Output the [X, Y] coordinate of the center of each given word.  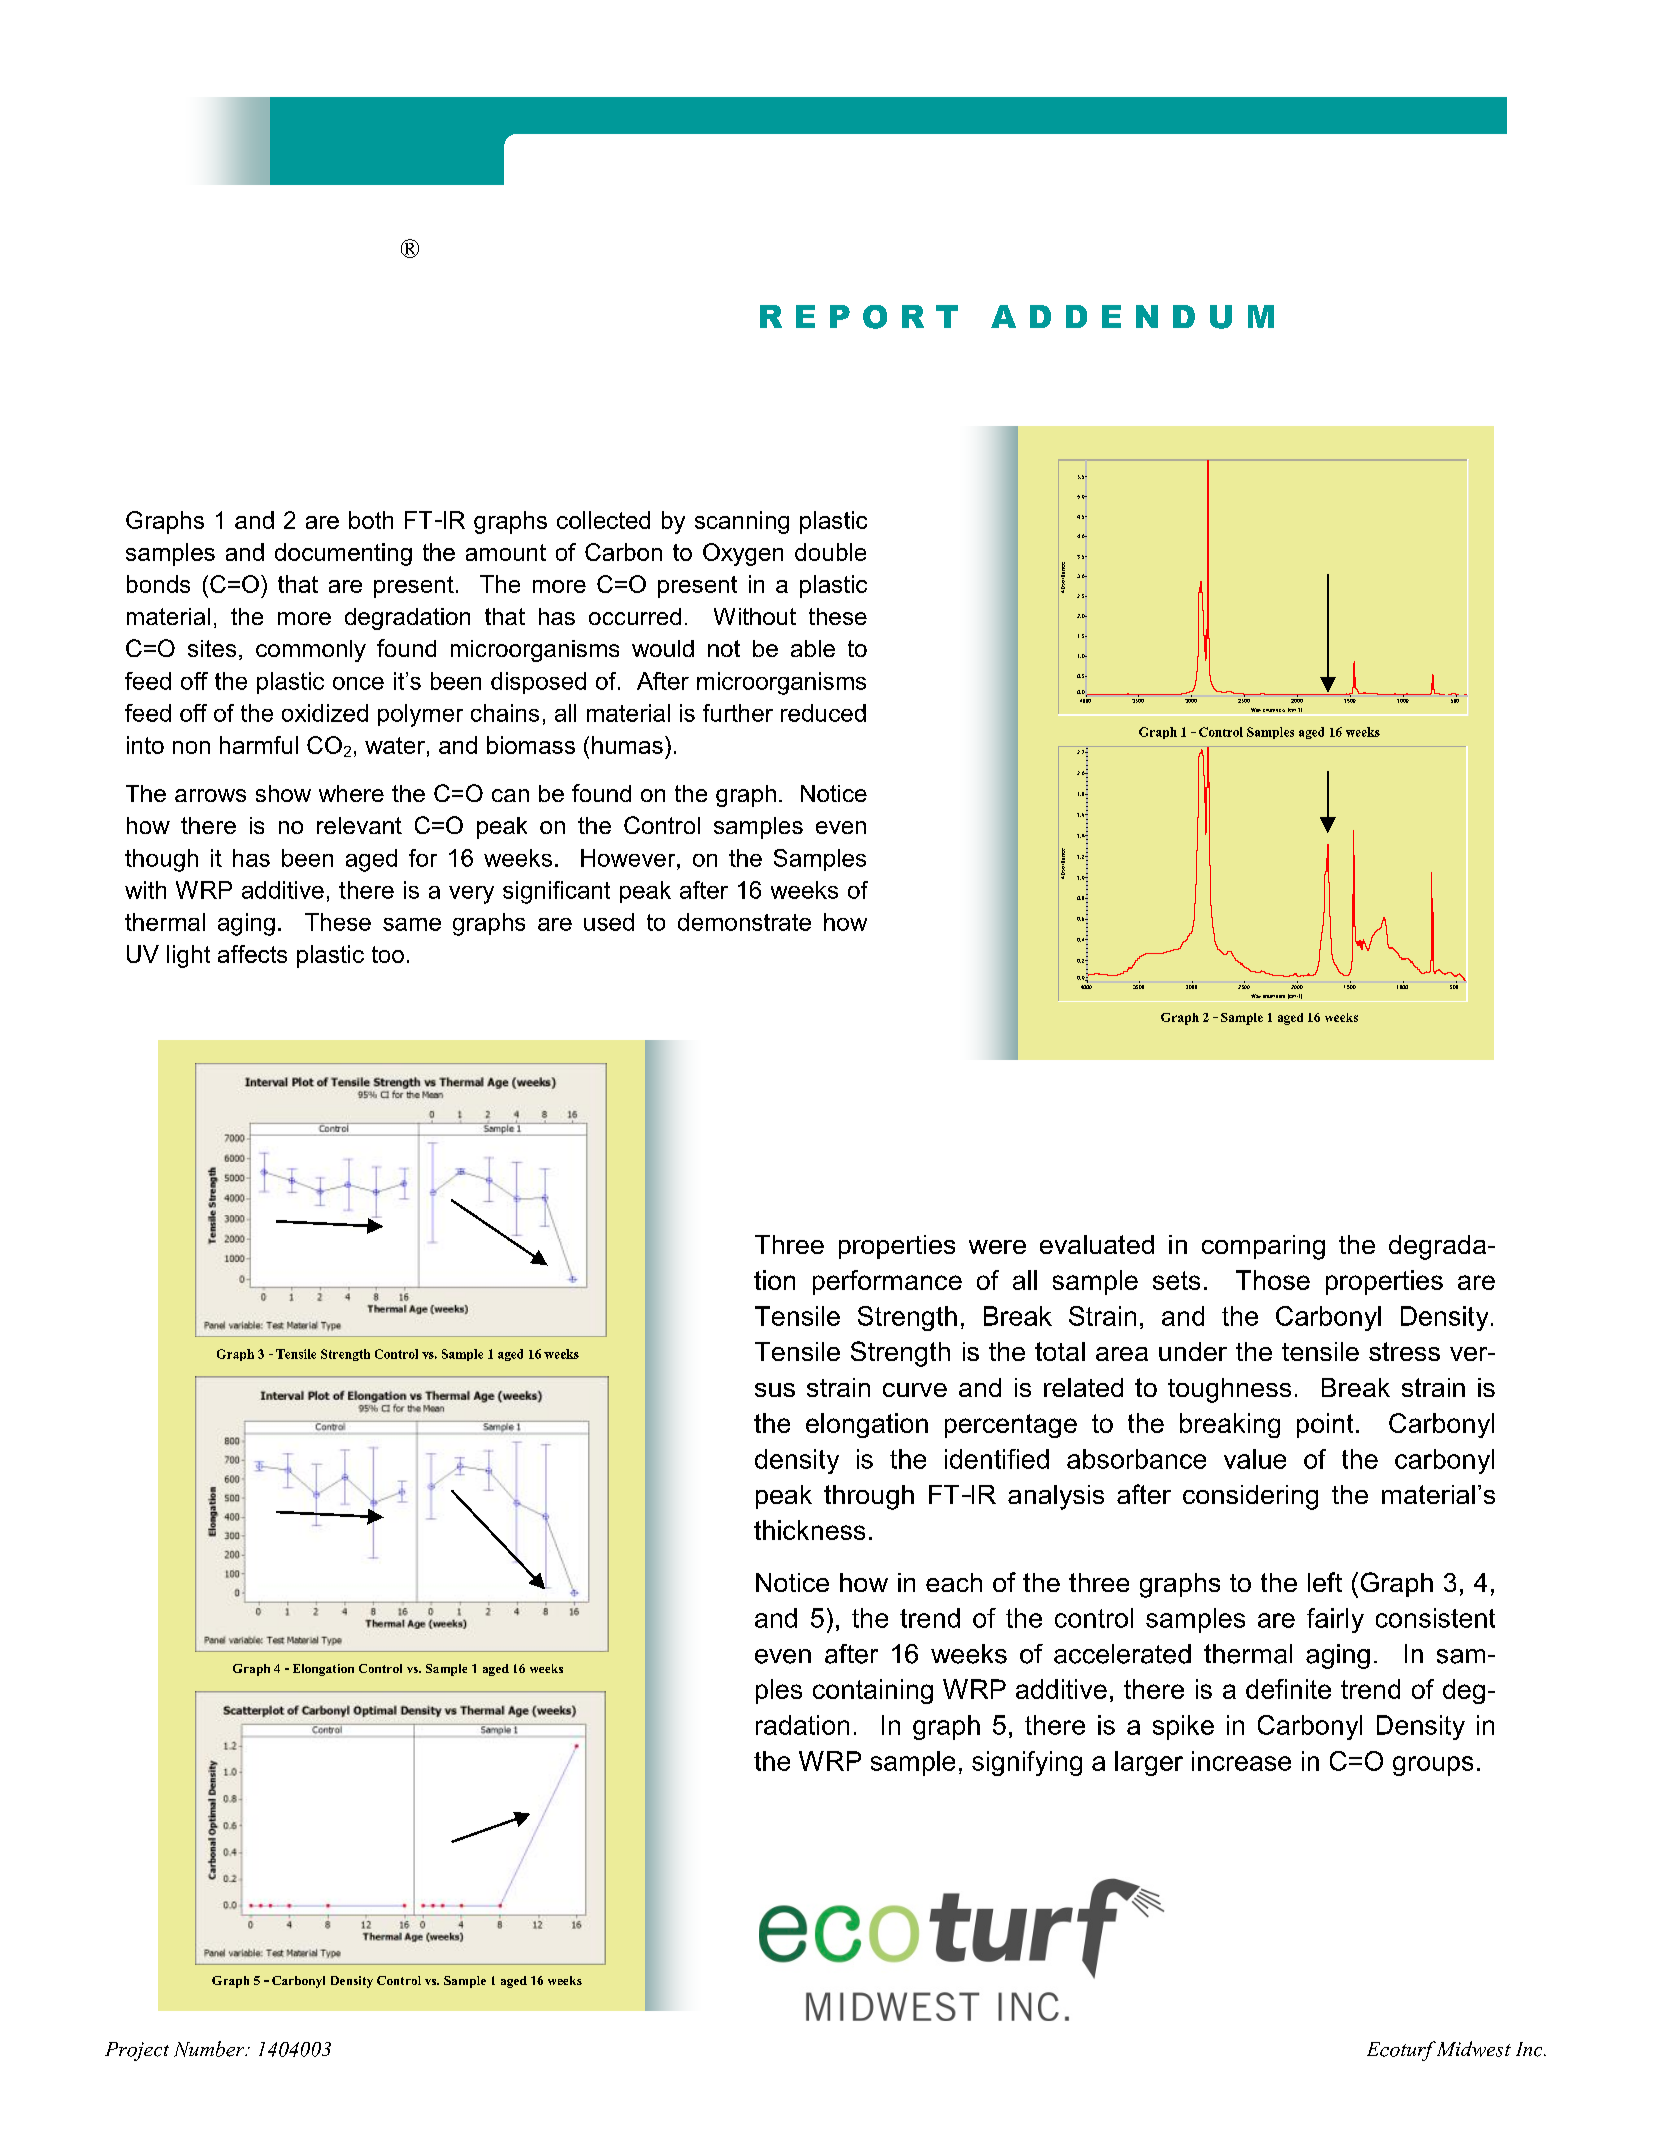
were [997, 1247]
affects [252, 954]
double [830, 552]
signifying [1027, 1763]
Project [137, 2051]
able [813, 648]
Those [1273, 1280]
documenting [343, 554]
